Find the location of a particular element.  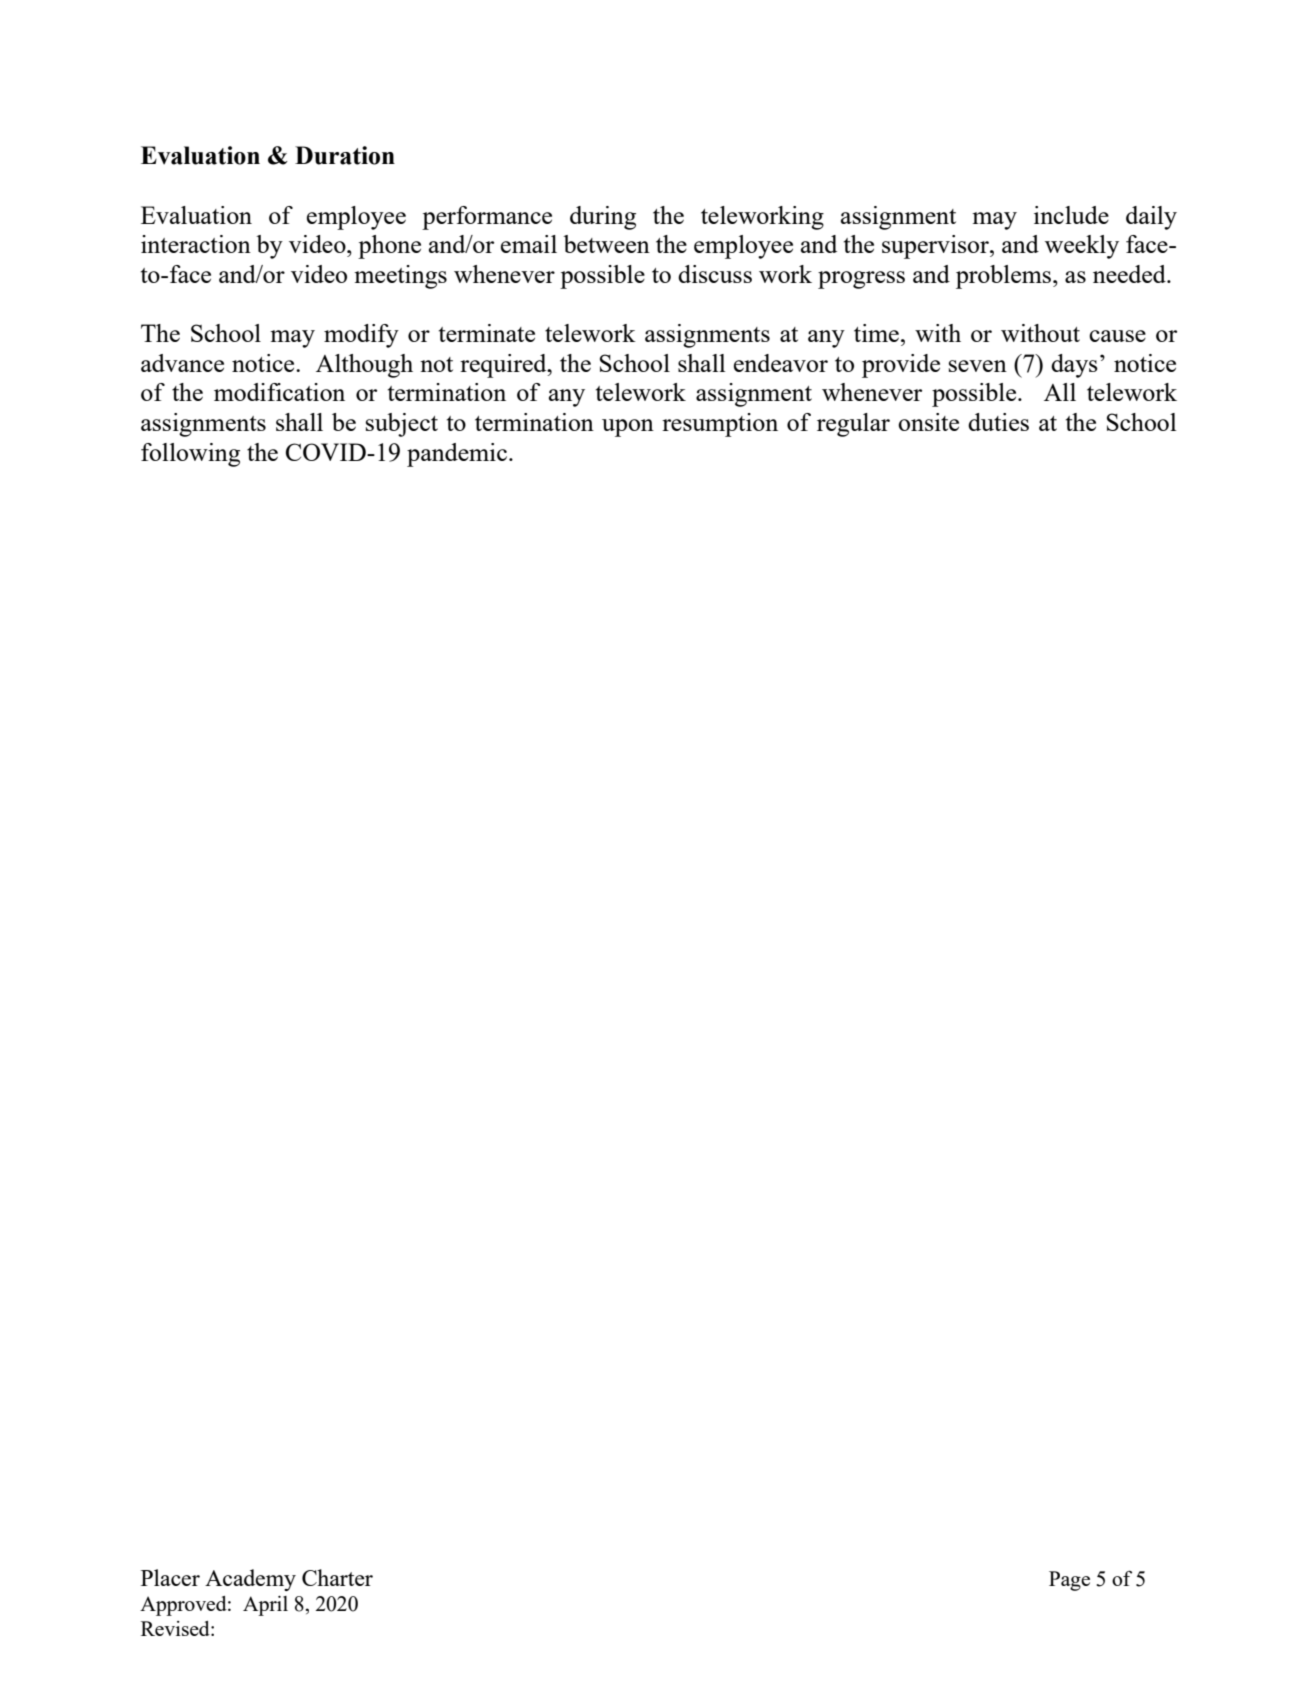

Charter is located at coordinates (337, 1577).
